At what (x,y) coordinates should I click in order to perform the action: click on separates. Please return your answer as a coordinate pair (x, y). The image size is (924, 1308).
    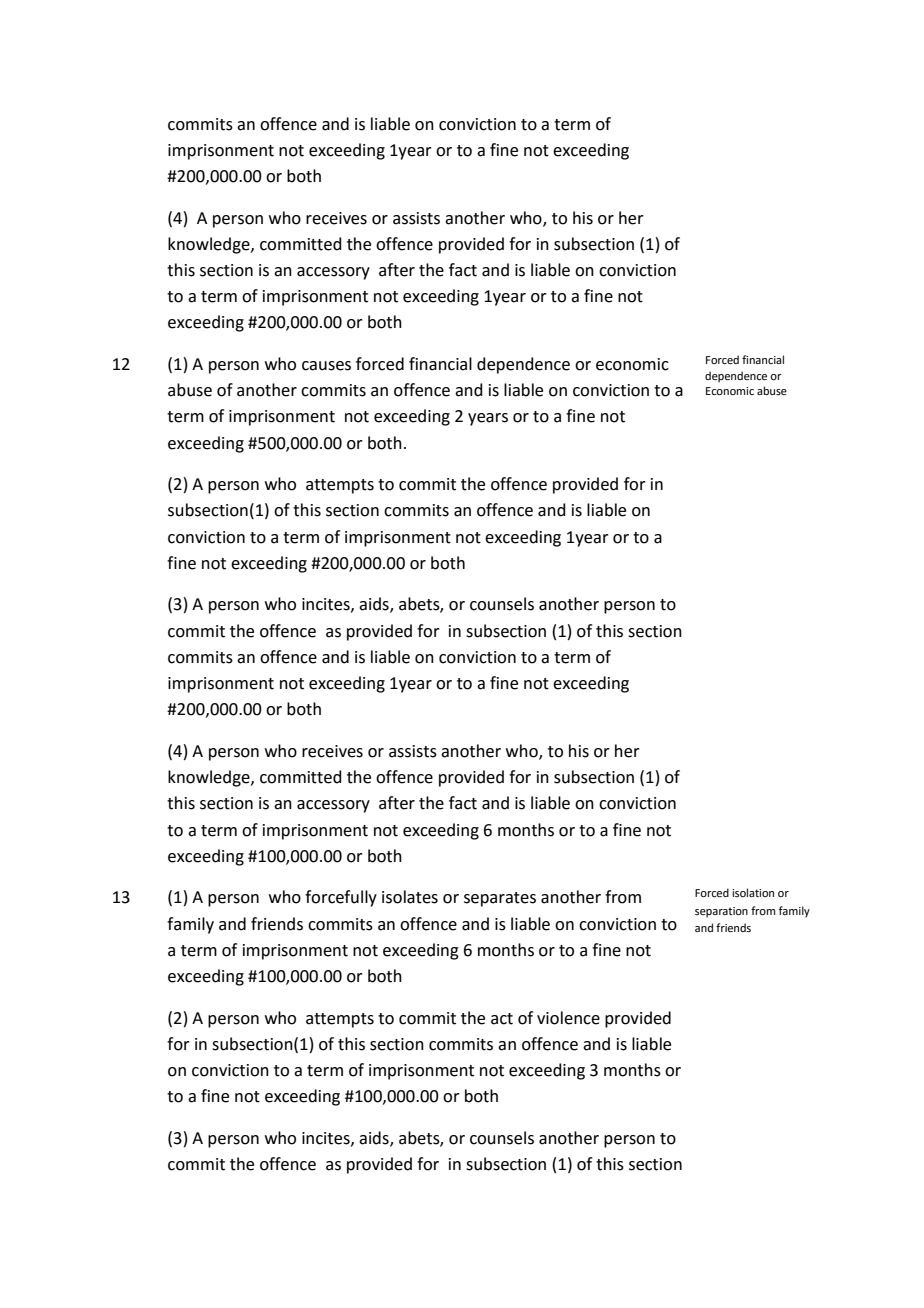
    Looking at the image, I should click on (500, 899).
